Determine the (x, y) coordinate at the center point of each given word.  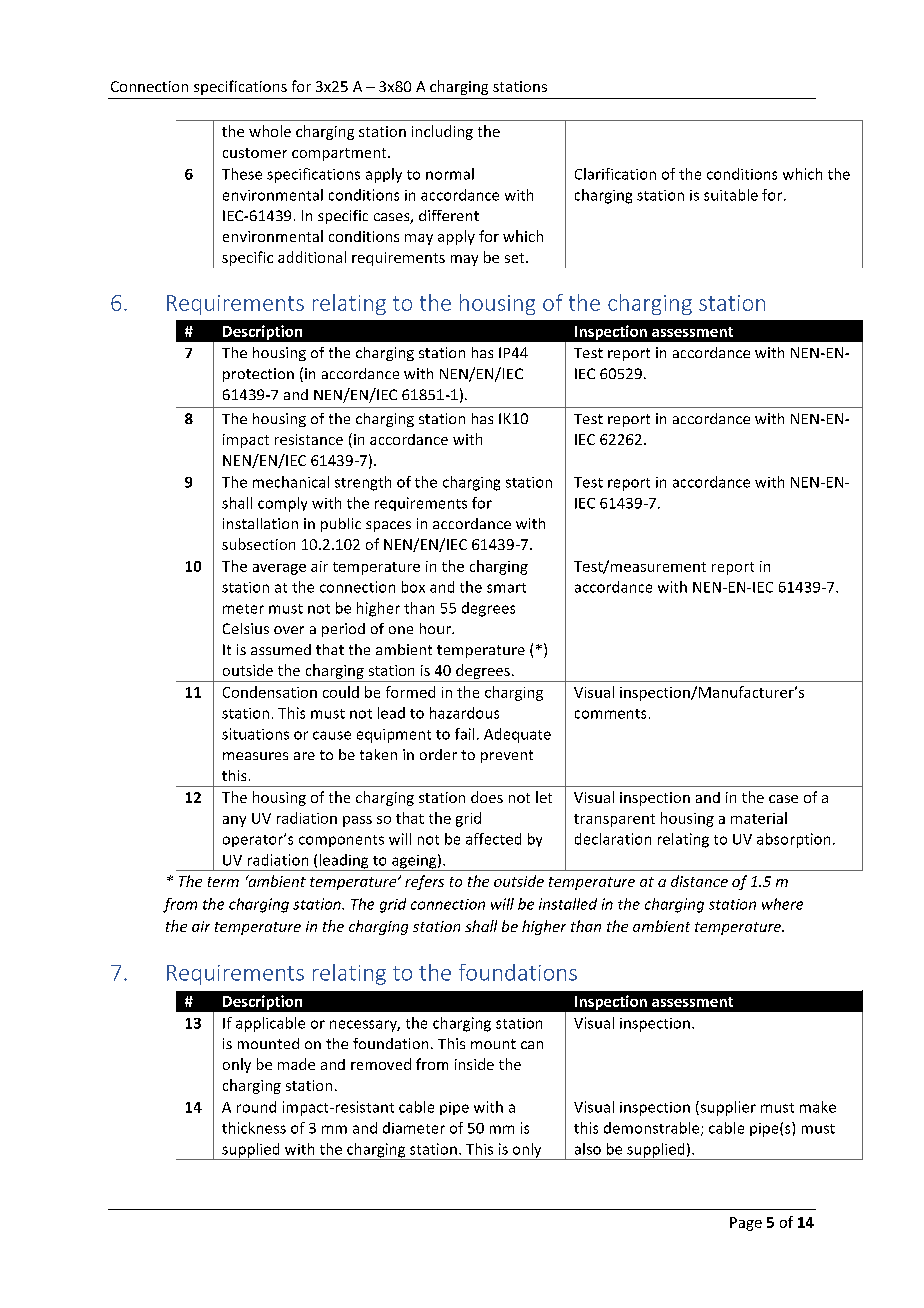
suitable (731, 195)
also (588, 1149)
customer (255, 153)
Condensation (270, 692)
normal (450, 174)
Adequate (517, 735)
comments (610, 714)
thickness (254, 1128)
